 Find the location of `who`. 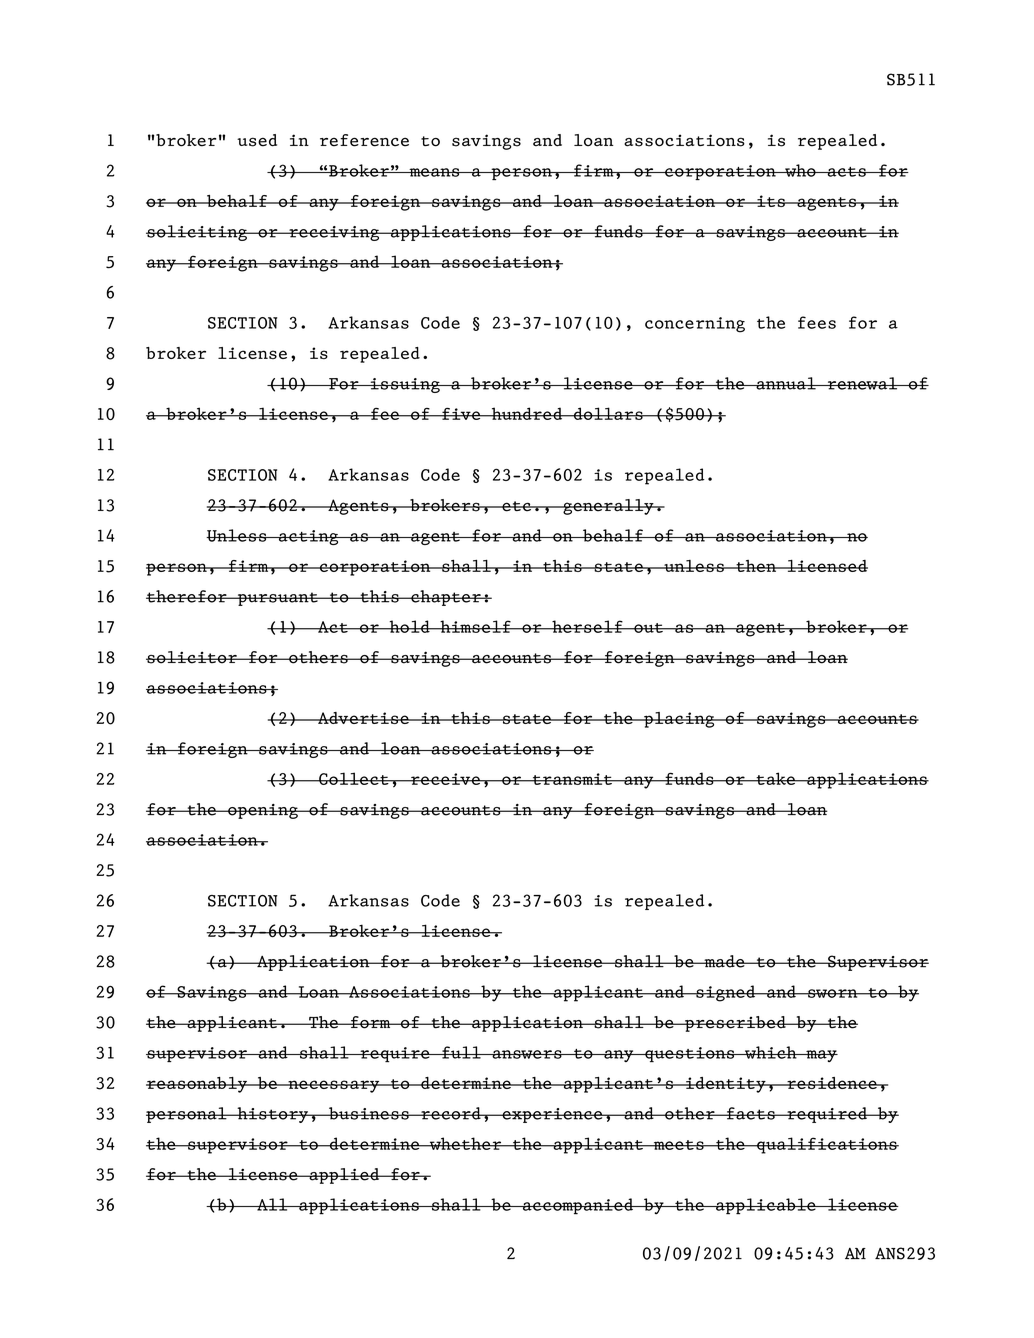

who is located at coordinates (800, 170).
